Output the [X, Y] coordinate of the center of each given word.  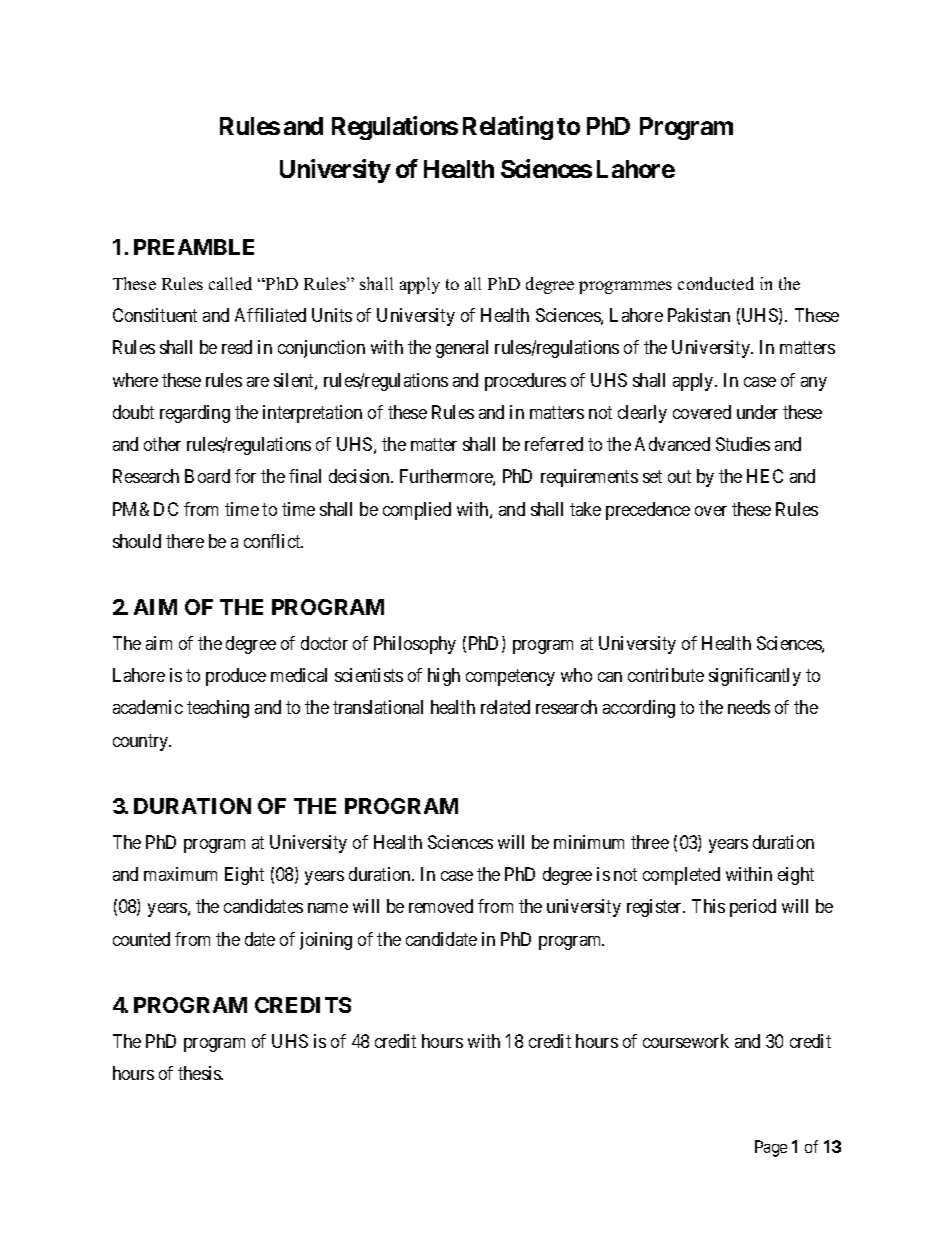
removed [441, 906]
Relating [508, 128]
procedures [525, 382]
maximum [180, 874]
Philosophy [415, 645]
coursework [686, 1041]
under [757, 412]
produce [236, 677]
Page [771, 1148]
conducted [716, 283]
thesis [200, 1073]
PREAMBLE [194, 247]
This [708, 906]
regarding [195, 414]
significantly [755, 677]
